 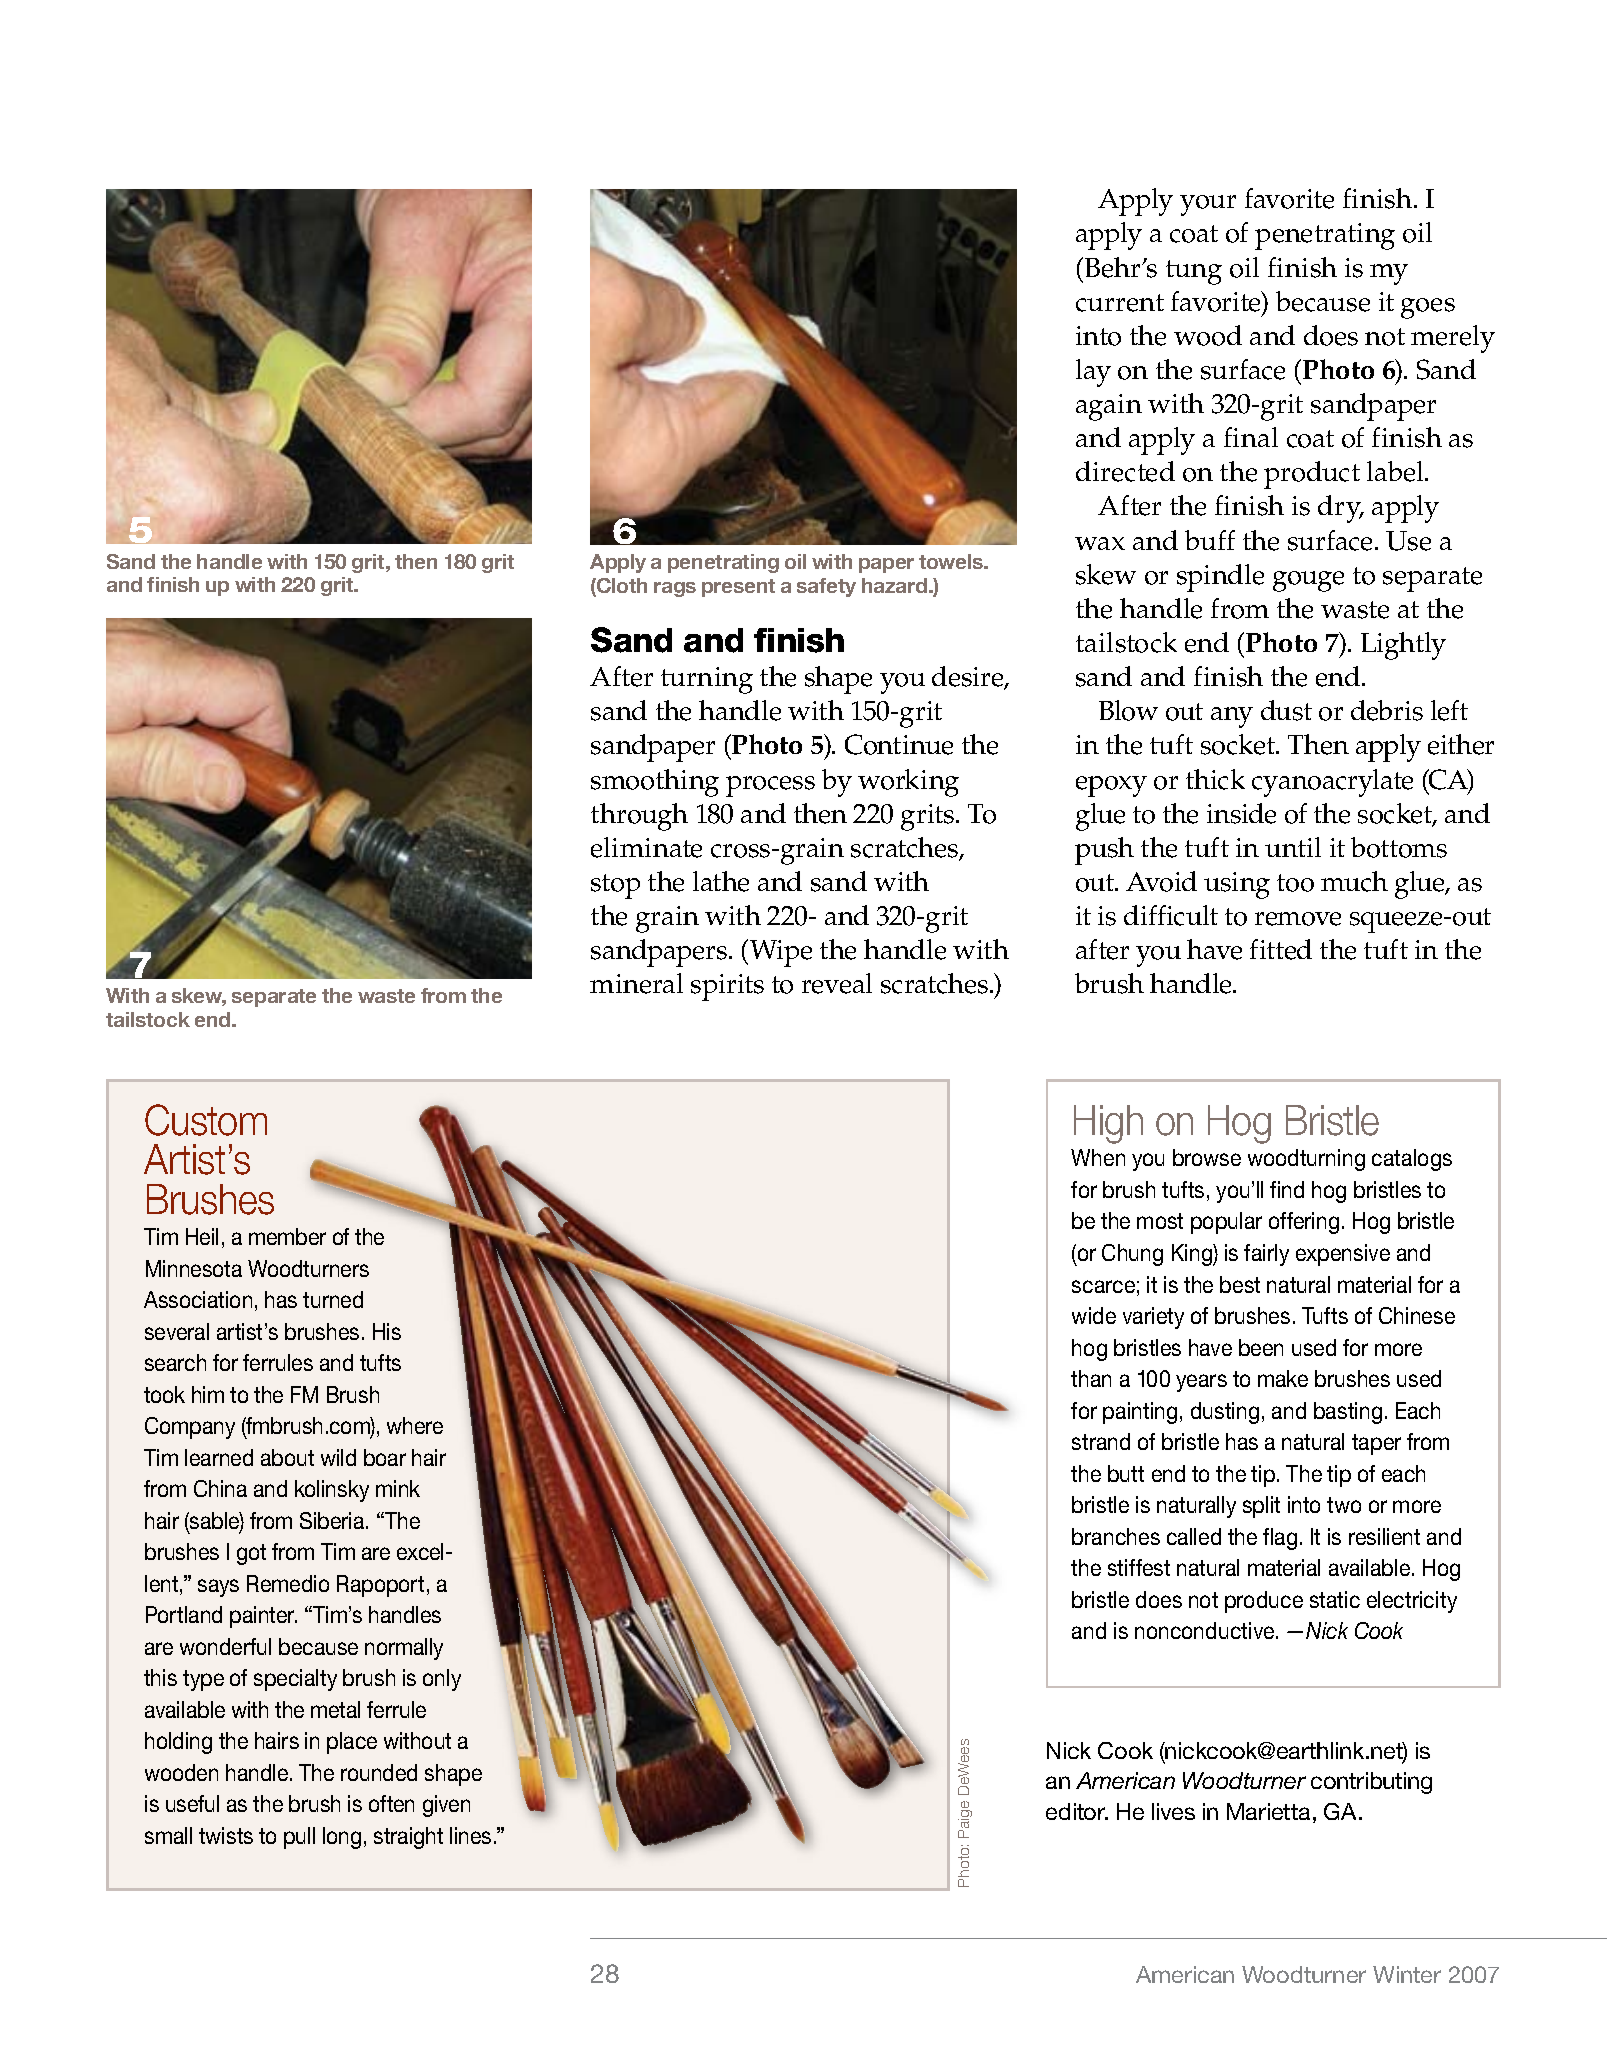 What do you see at coordinates (1120, 303) in the screenshot?
I see `current` at bounding box center [1120, 303].
